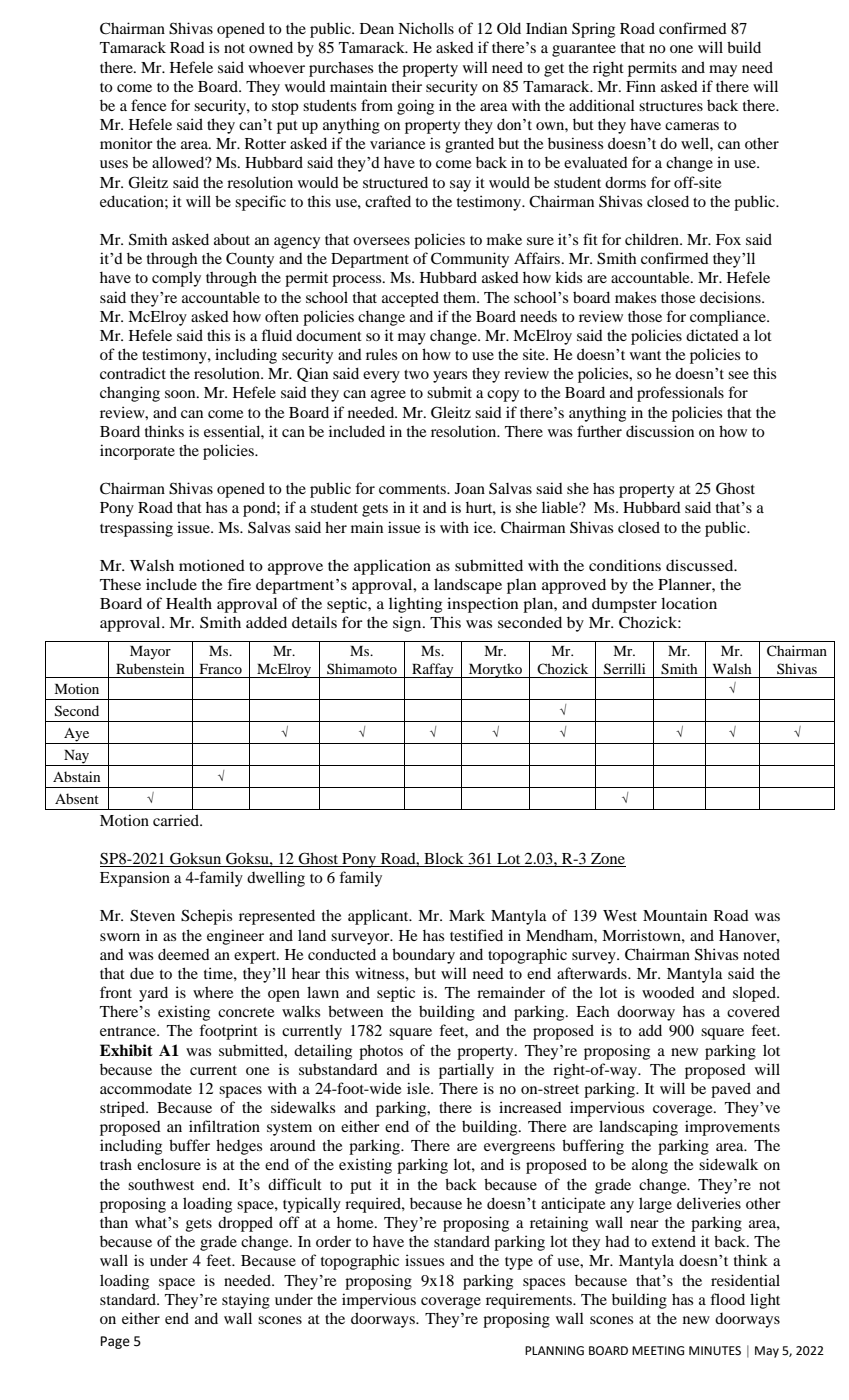 This screenshot has height=1400, width=849. I want to click on Page, so click(115, 1342).
